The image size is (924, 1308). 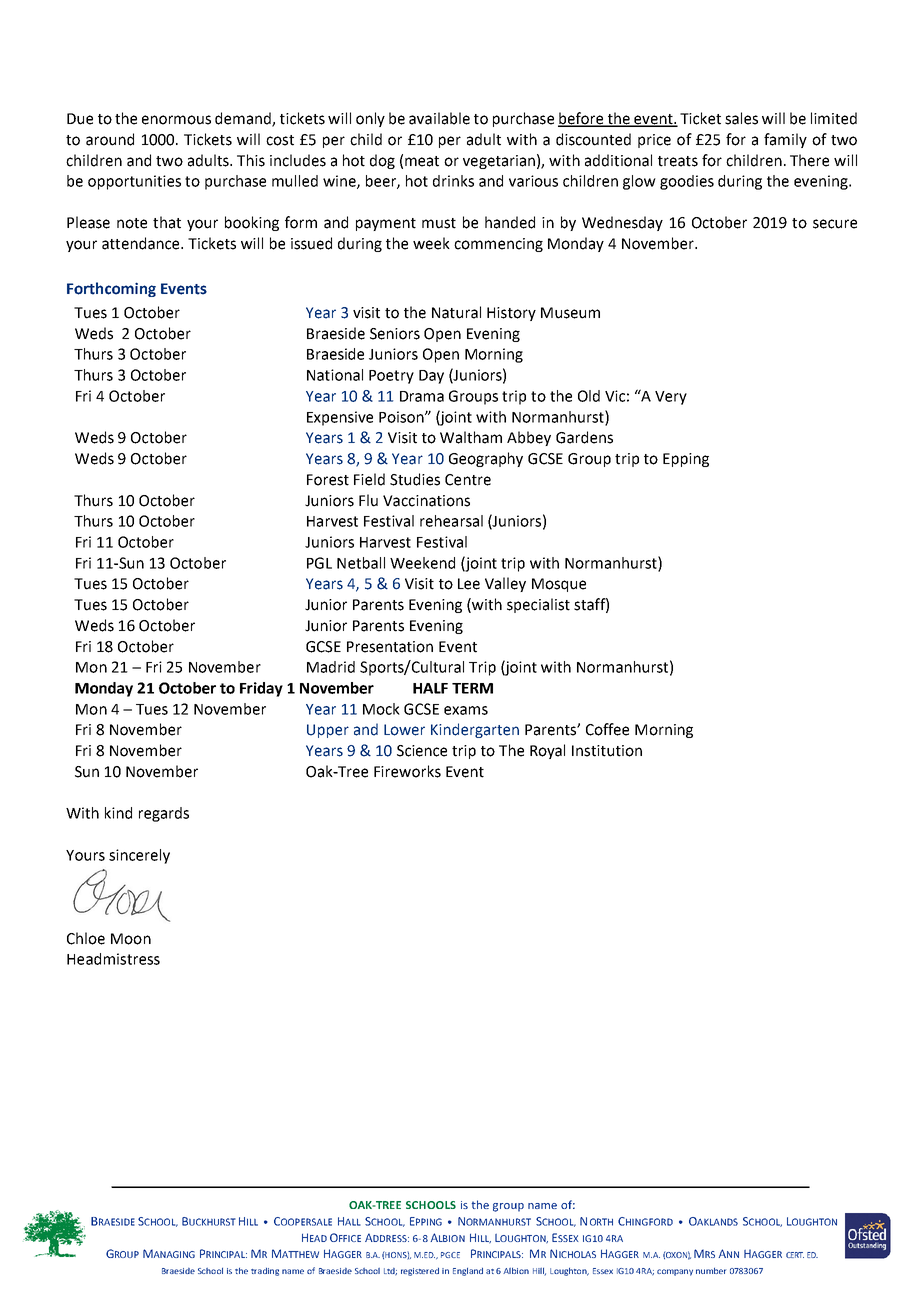 What do you see at coordinates (265, 1272) in the document?
I see `trading` at bounding box center [265, 1272].
